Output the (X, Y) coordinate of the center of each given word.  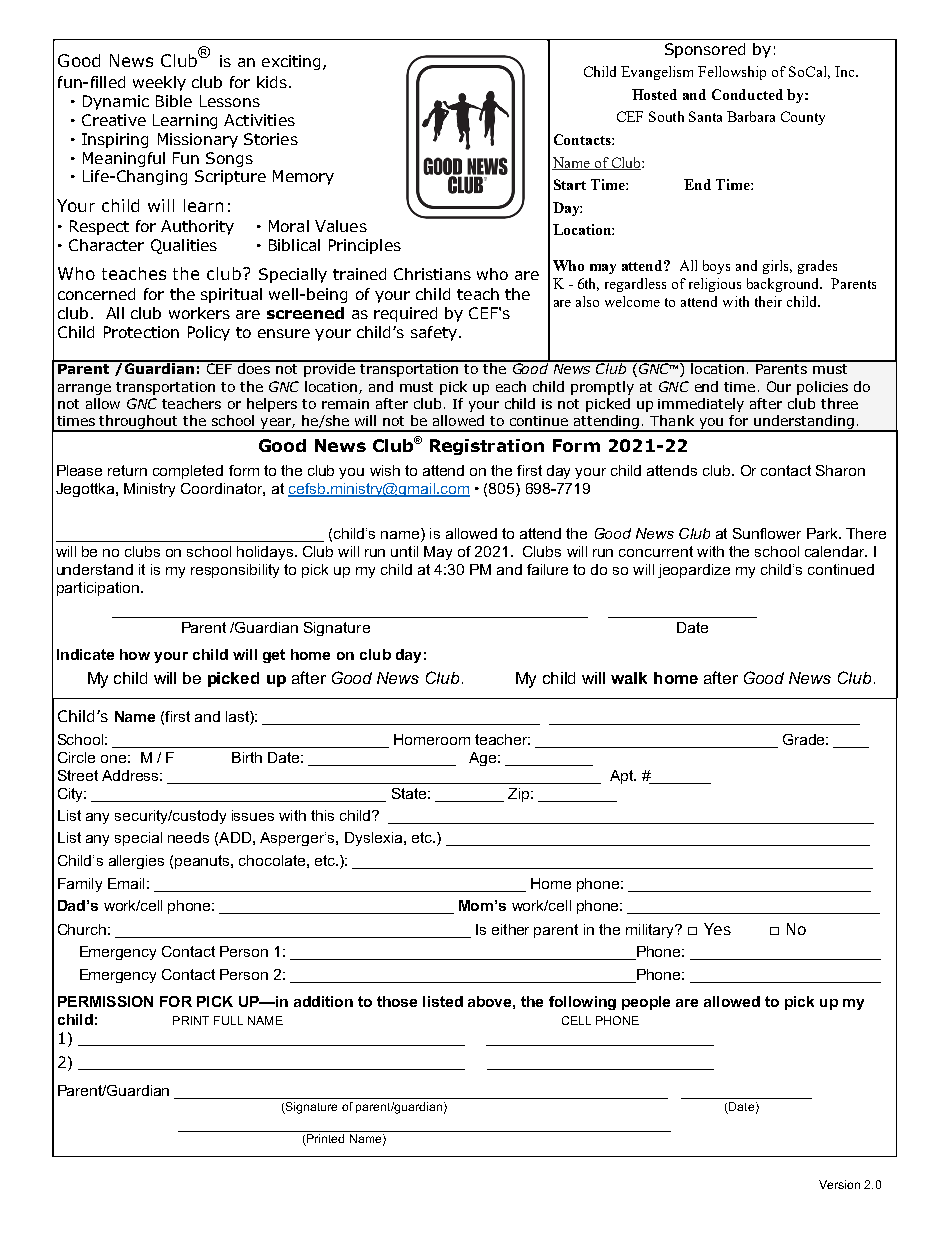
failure (547, 569)
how (135, 654)
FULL (228, 1020)
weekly (159, 83)
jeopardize (694, 571)
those (397, 1001)
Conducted (747, 94)
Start (570, 184)
